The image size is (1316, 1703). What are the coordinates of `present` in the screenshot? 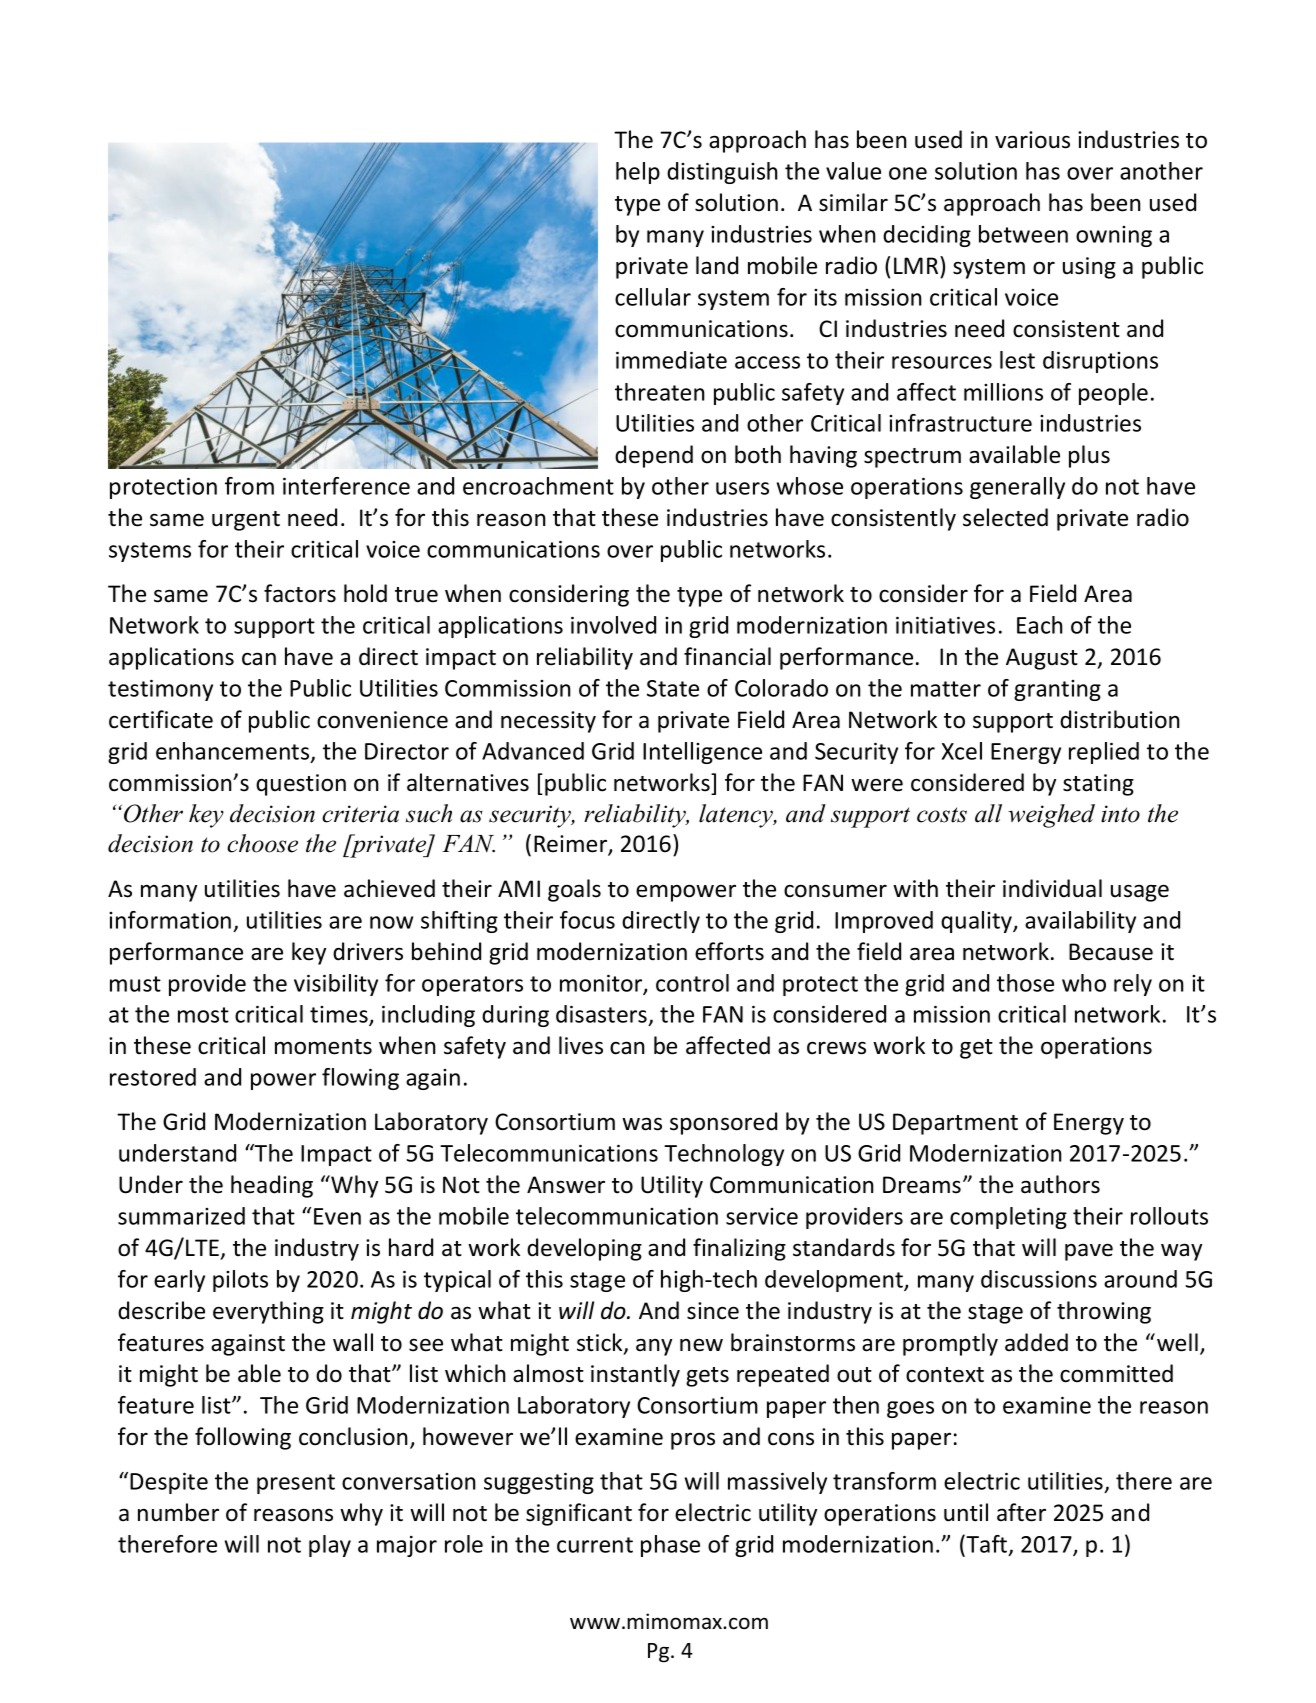 It's located at (296, 1484).
